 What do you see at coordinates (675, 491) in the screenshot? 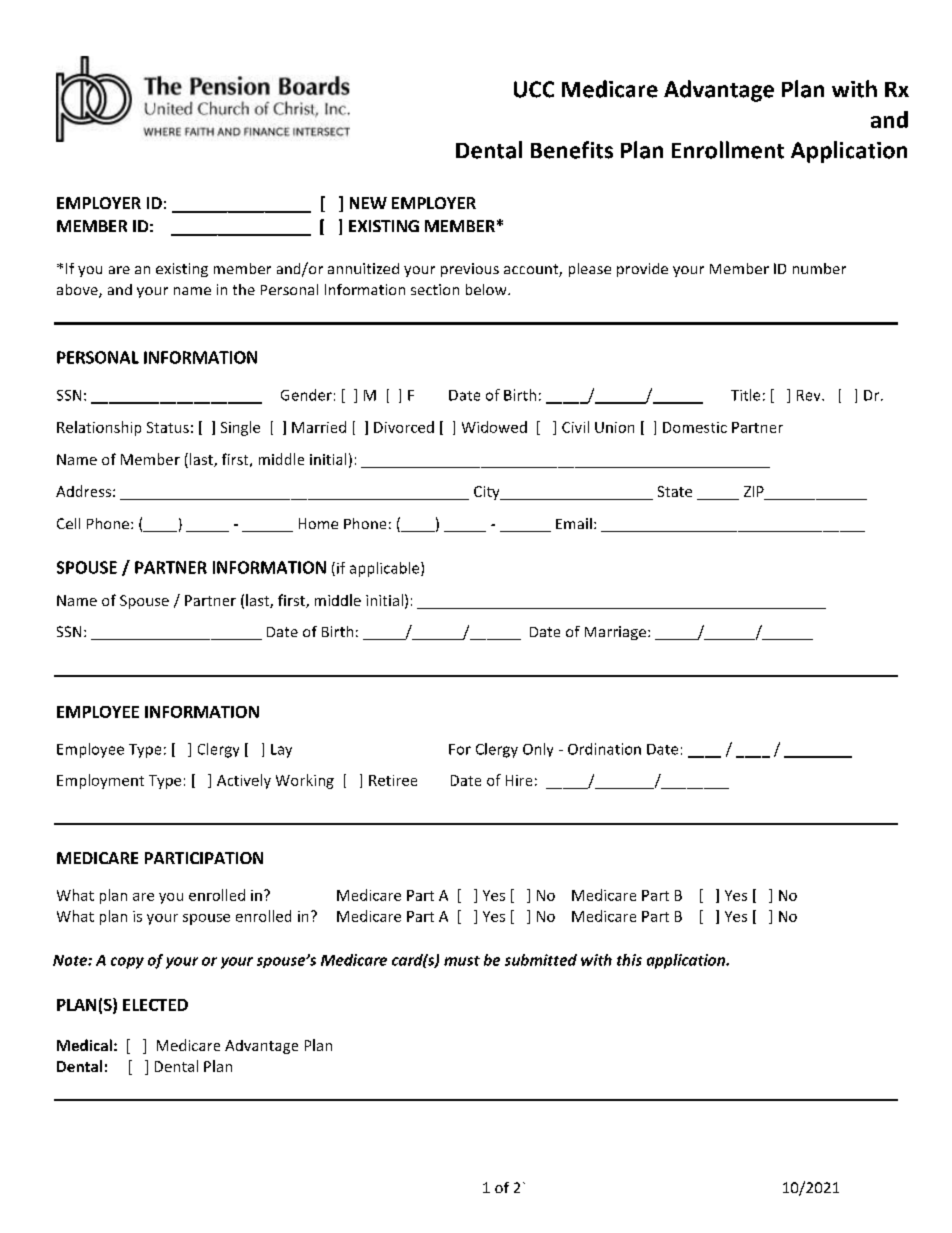
I see `State` at bounding box center [675, 491].
